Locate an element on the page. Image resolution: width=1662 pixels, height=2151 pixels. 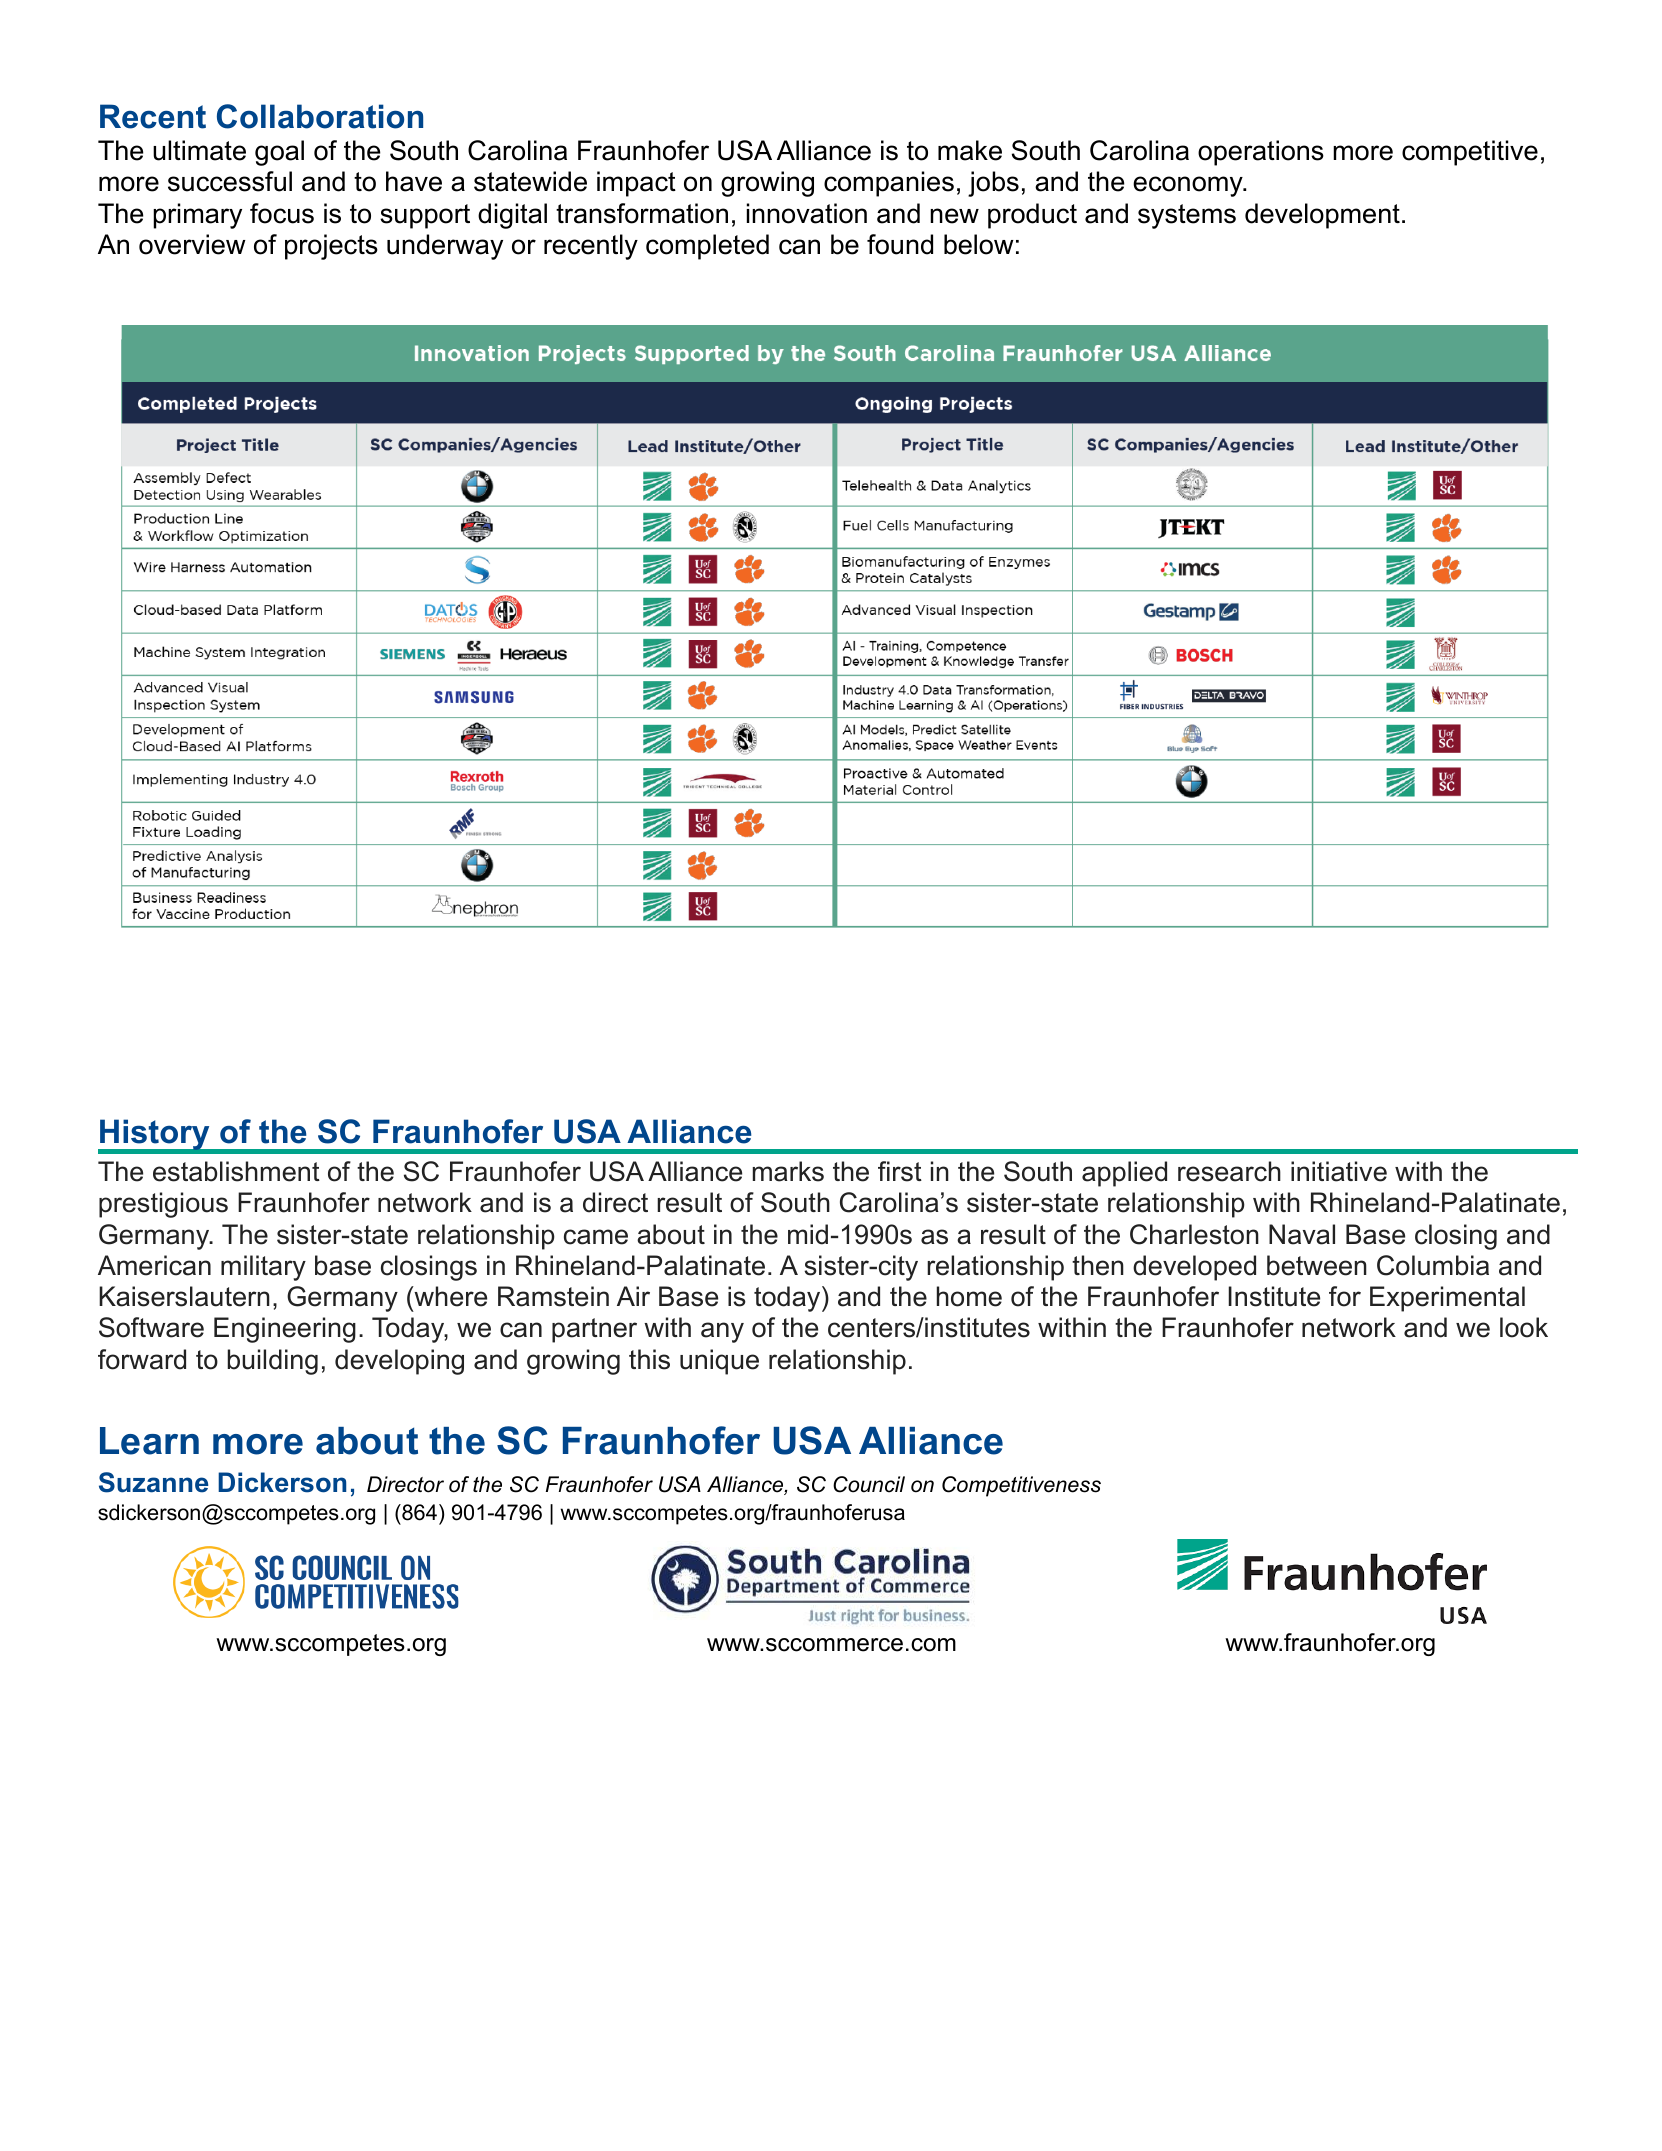
Learn is located at coordinates (149, 1441).
